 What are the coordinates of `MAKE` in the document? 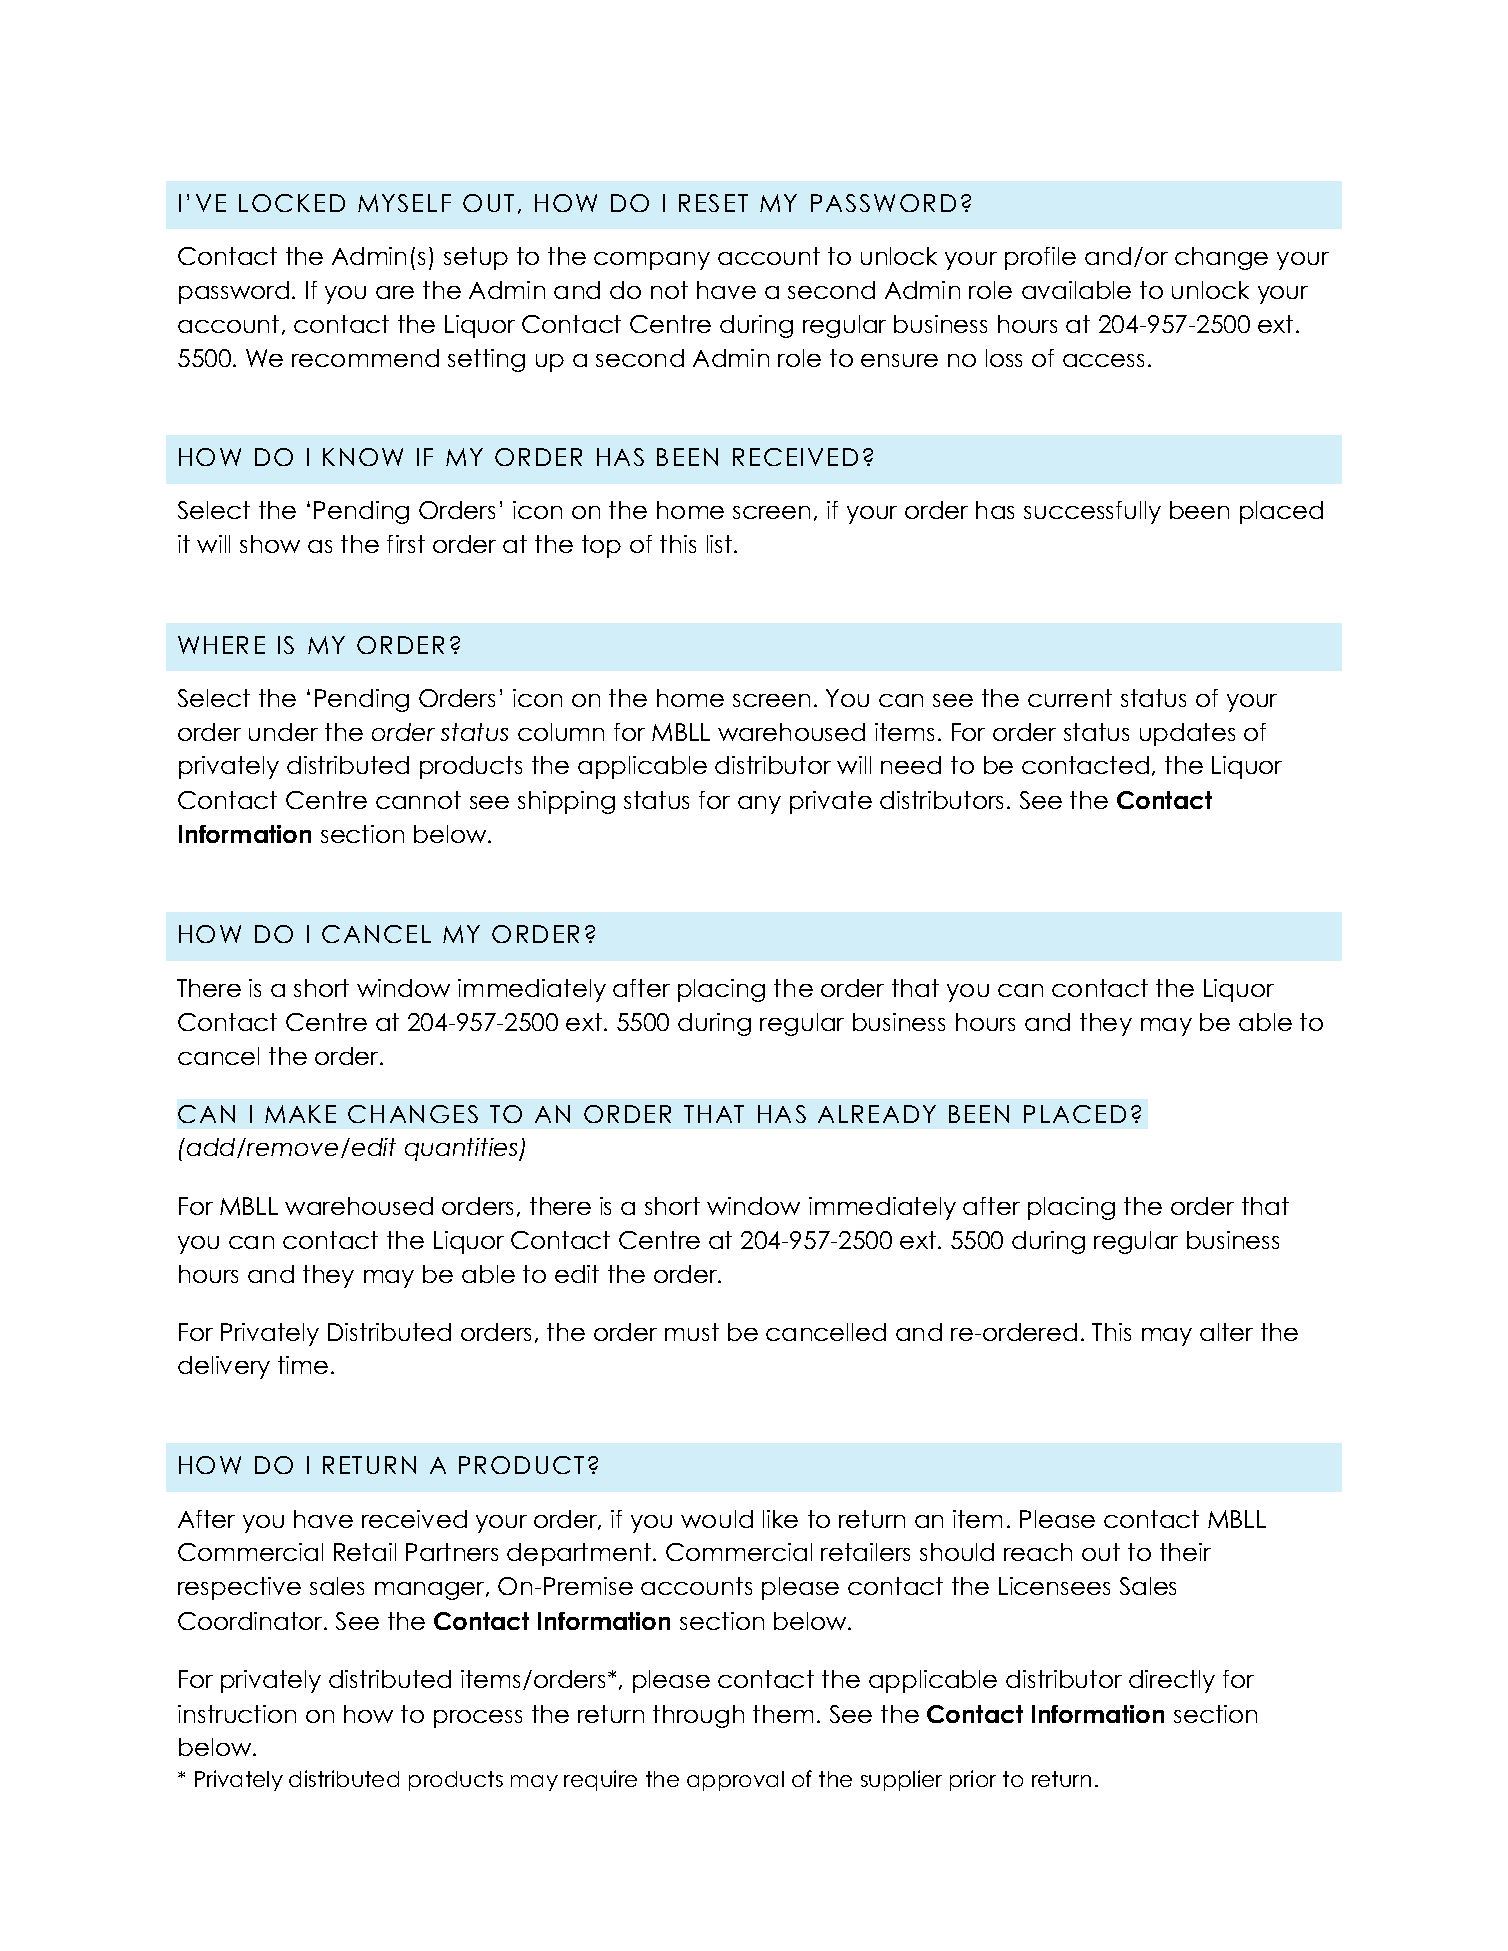 It's located at (300, 1114).
